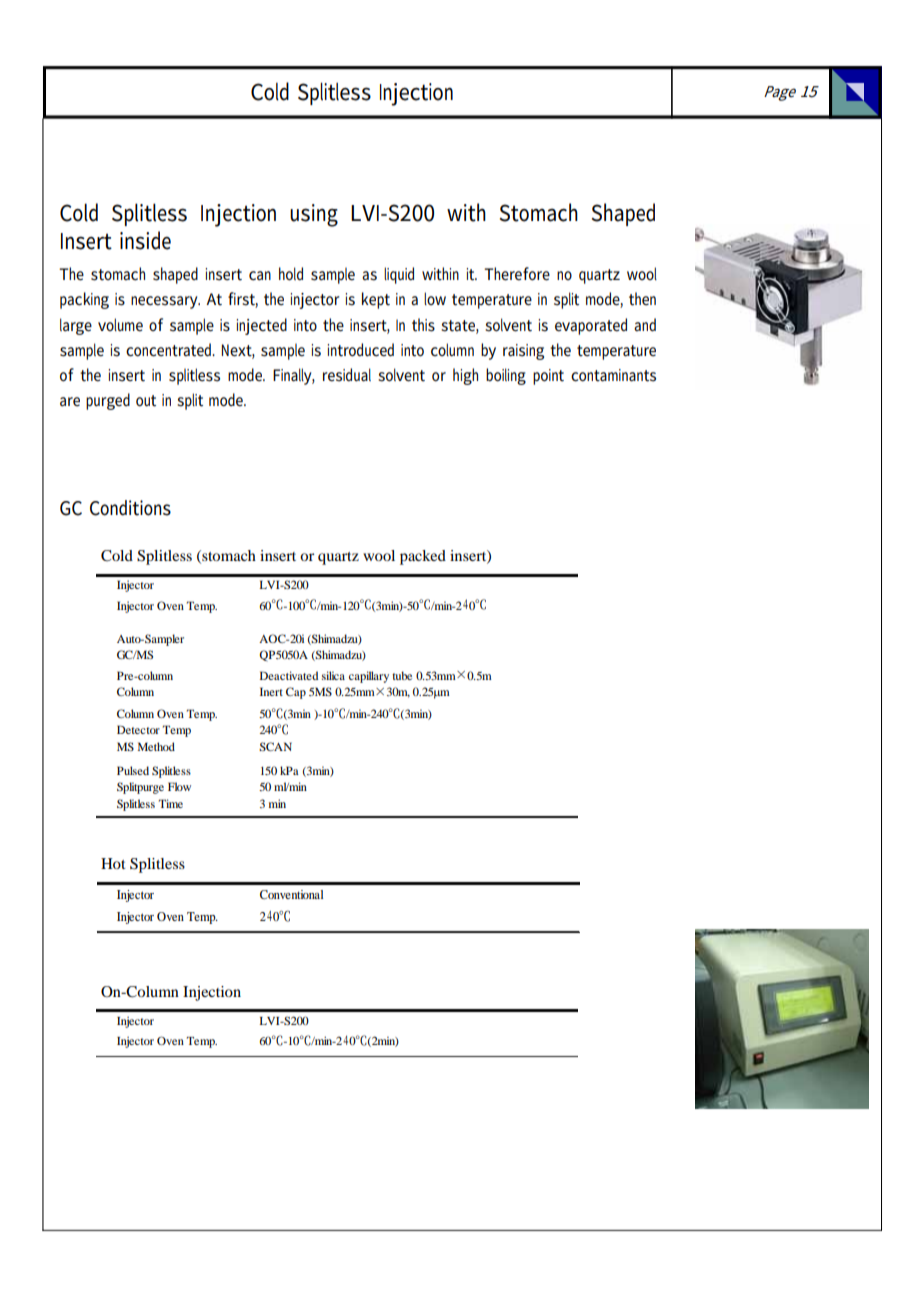 This image has width=924, height=1308. What do you see at coordinates (113, 863) in the image?
I see `Hot` at bounding box center [113, 863].
